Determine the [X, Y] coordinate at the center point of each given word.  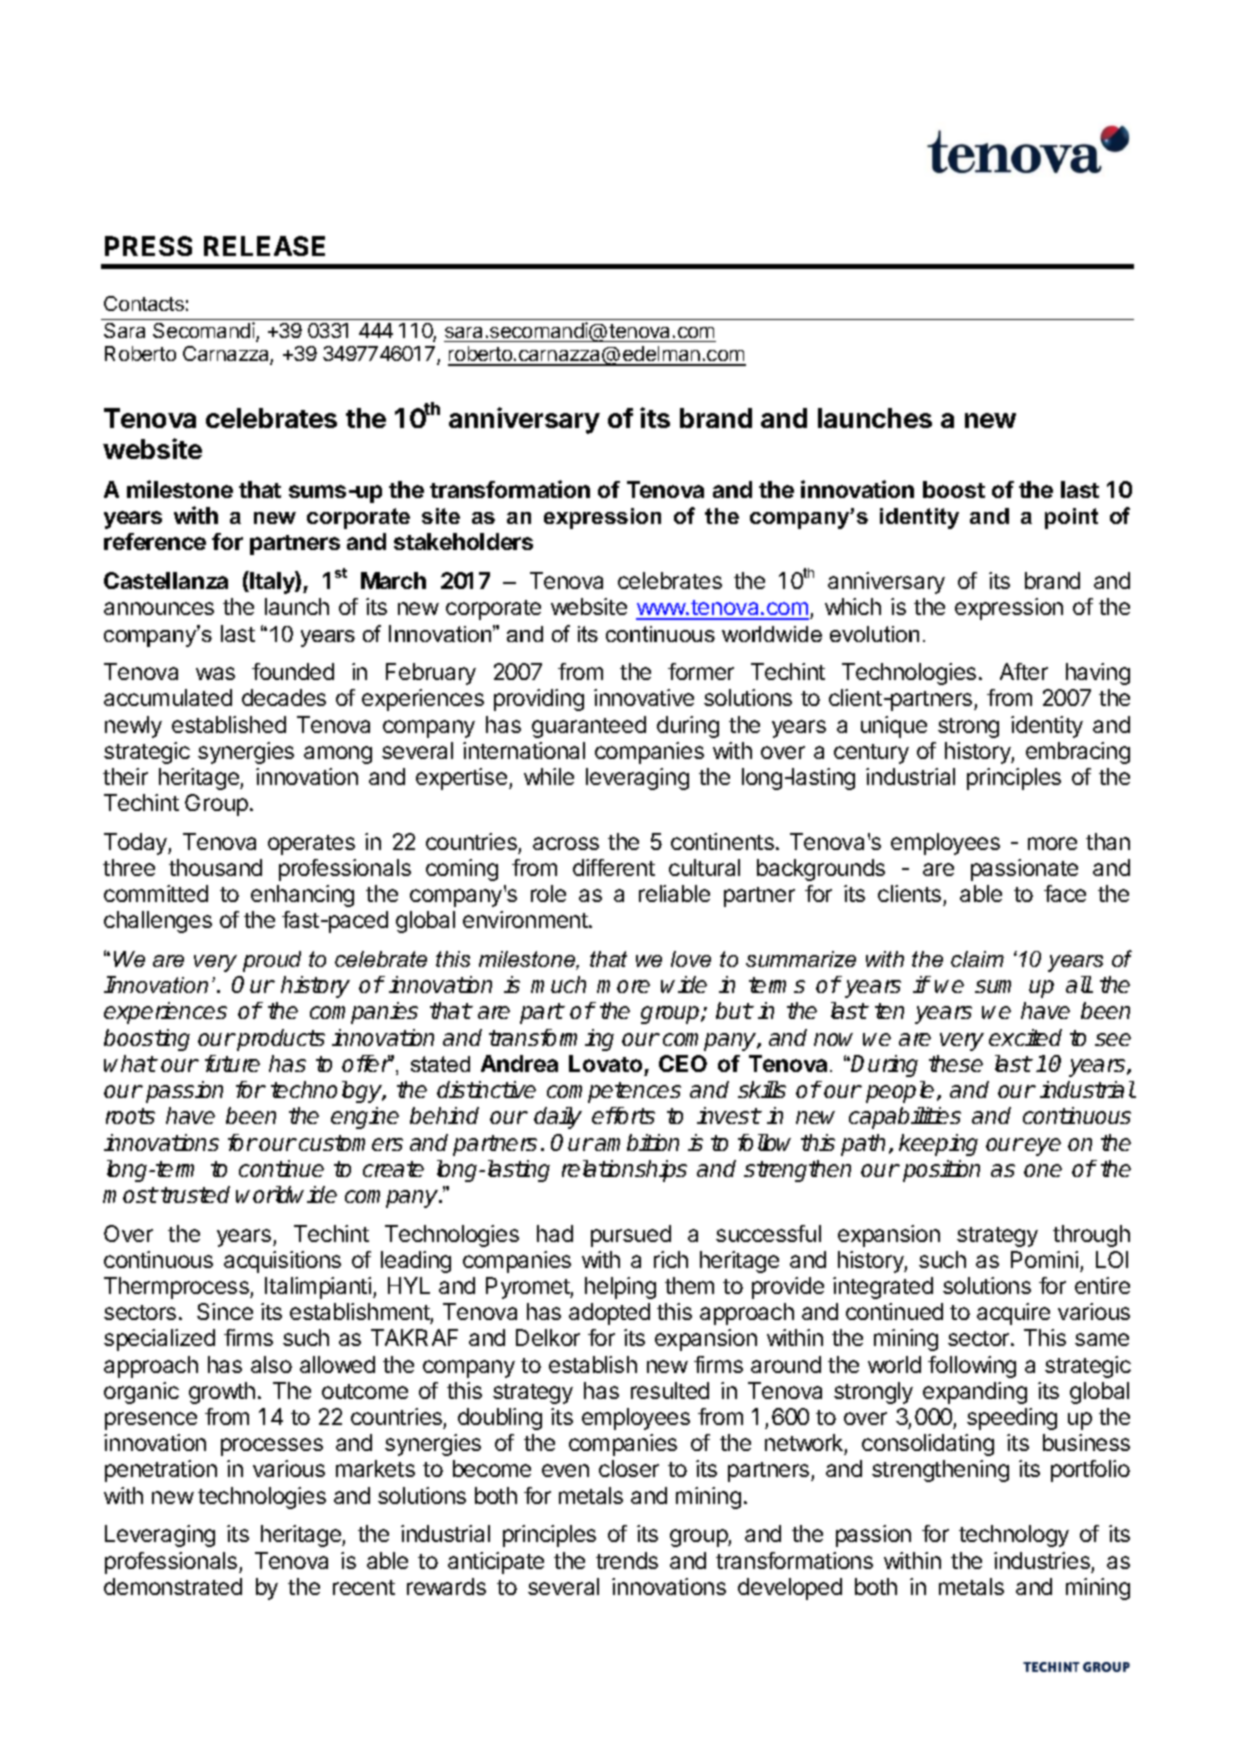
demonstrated [173, 1586]
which [853, 606]
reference [155, 541]
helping [620, 1288]
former [701, 671]
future [232, 1063]
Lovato [605, 1063]
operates [311, 845]
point [1071, 518]
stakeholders [463, 541]
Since [225, 1311]
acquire [1013, 1314]
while [549, 776]
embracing [1078, 753]
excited [1025, 1037]
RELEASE [264, 246]
